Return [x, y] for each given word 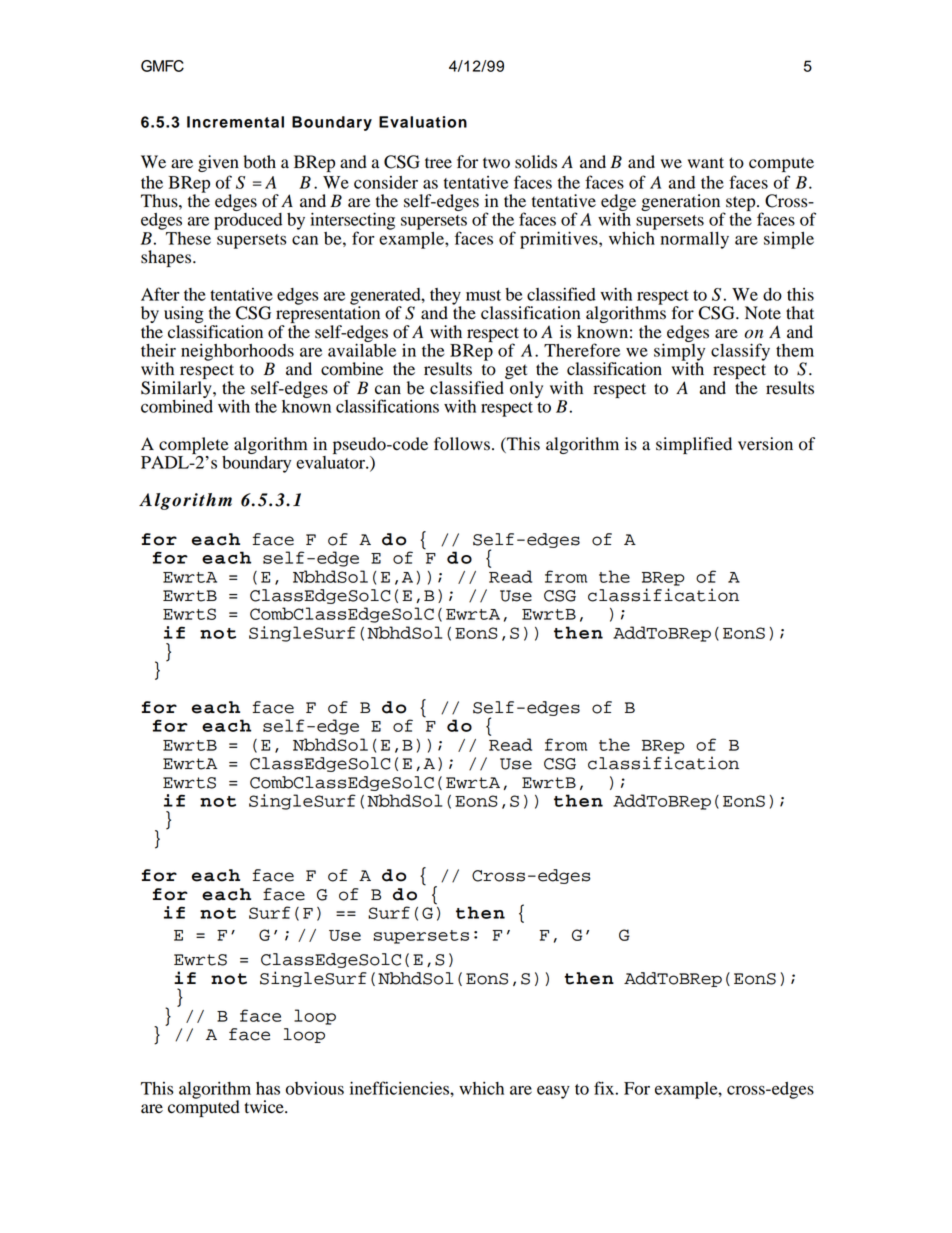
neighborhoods [237, 353]
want [706, 163]
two [496, 163]
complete [194, 445]
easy [553, 1092]
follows [462, 444]
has [268, 1088]
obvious [315, 1088]
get [516, 371]
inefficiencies [400, 1088]
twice [265, 1107]
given [218, 163]
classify [740, 352]
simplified [694, 445]
